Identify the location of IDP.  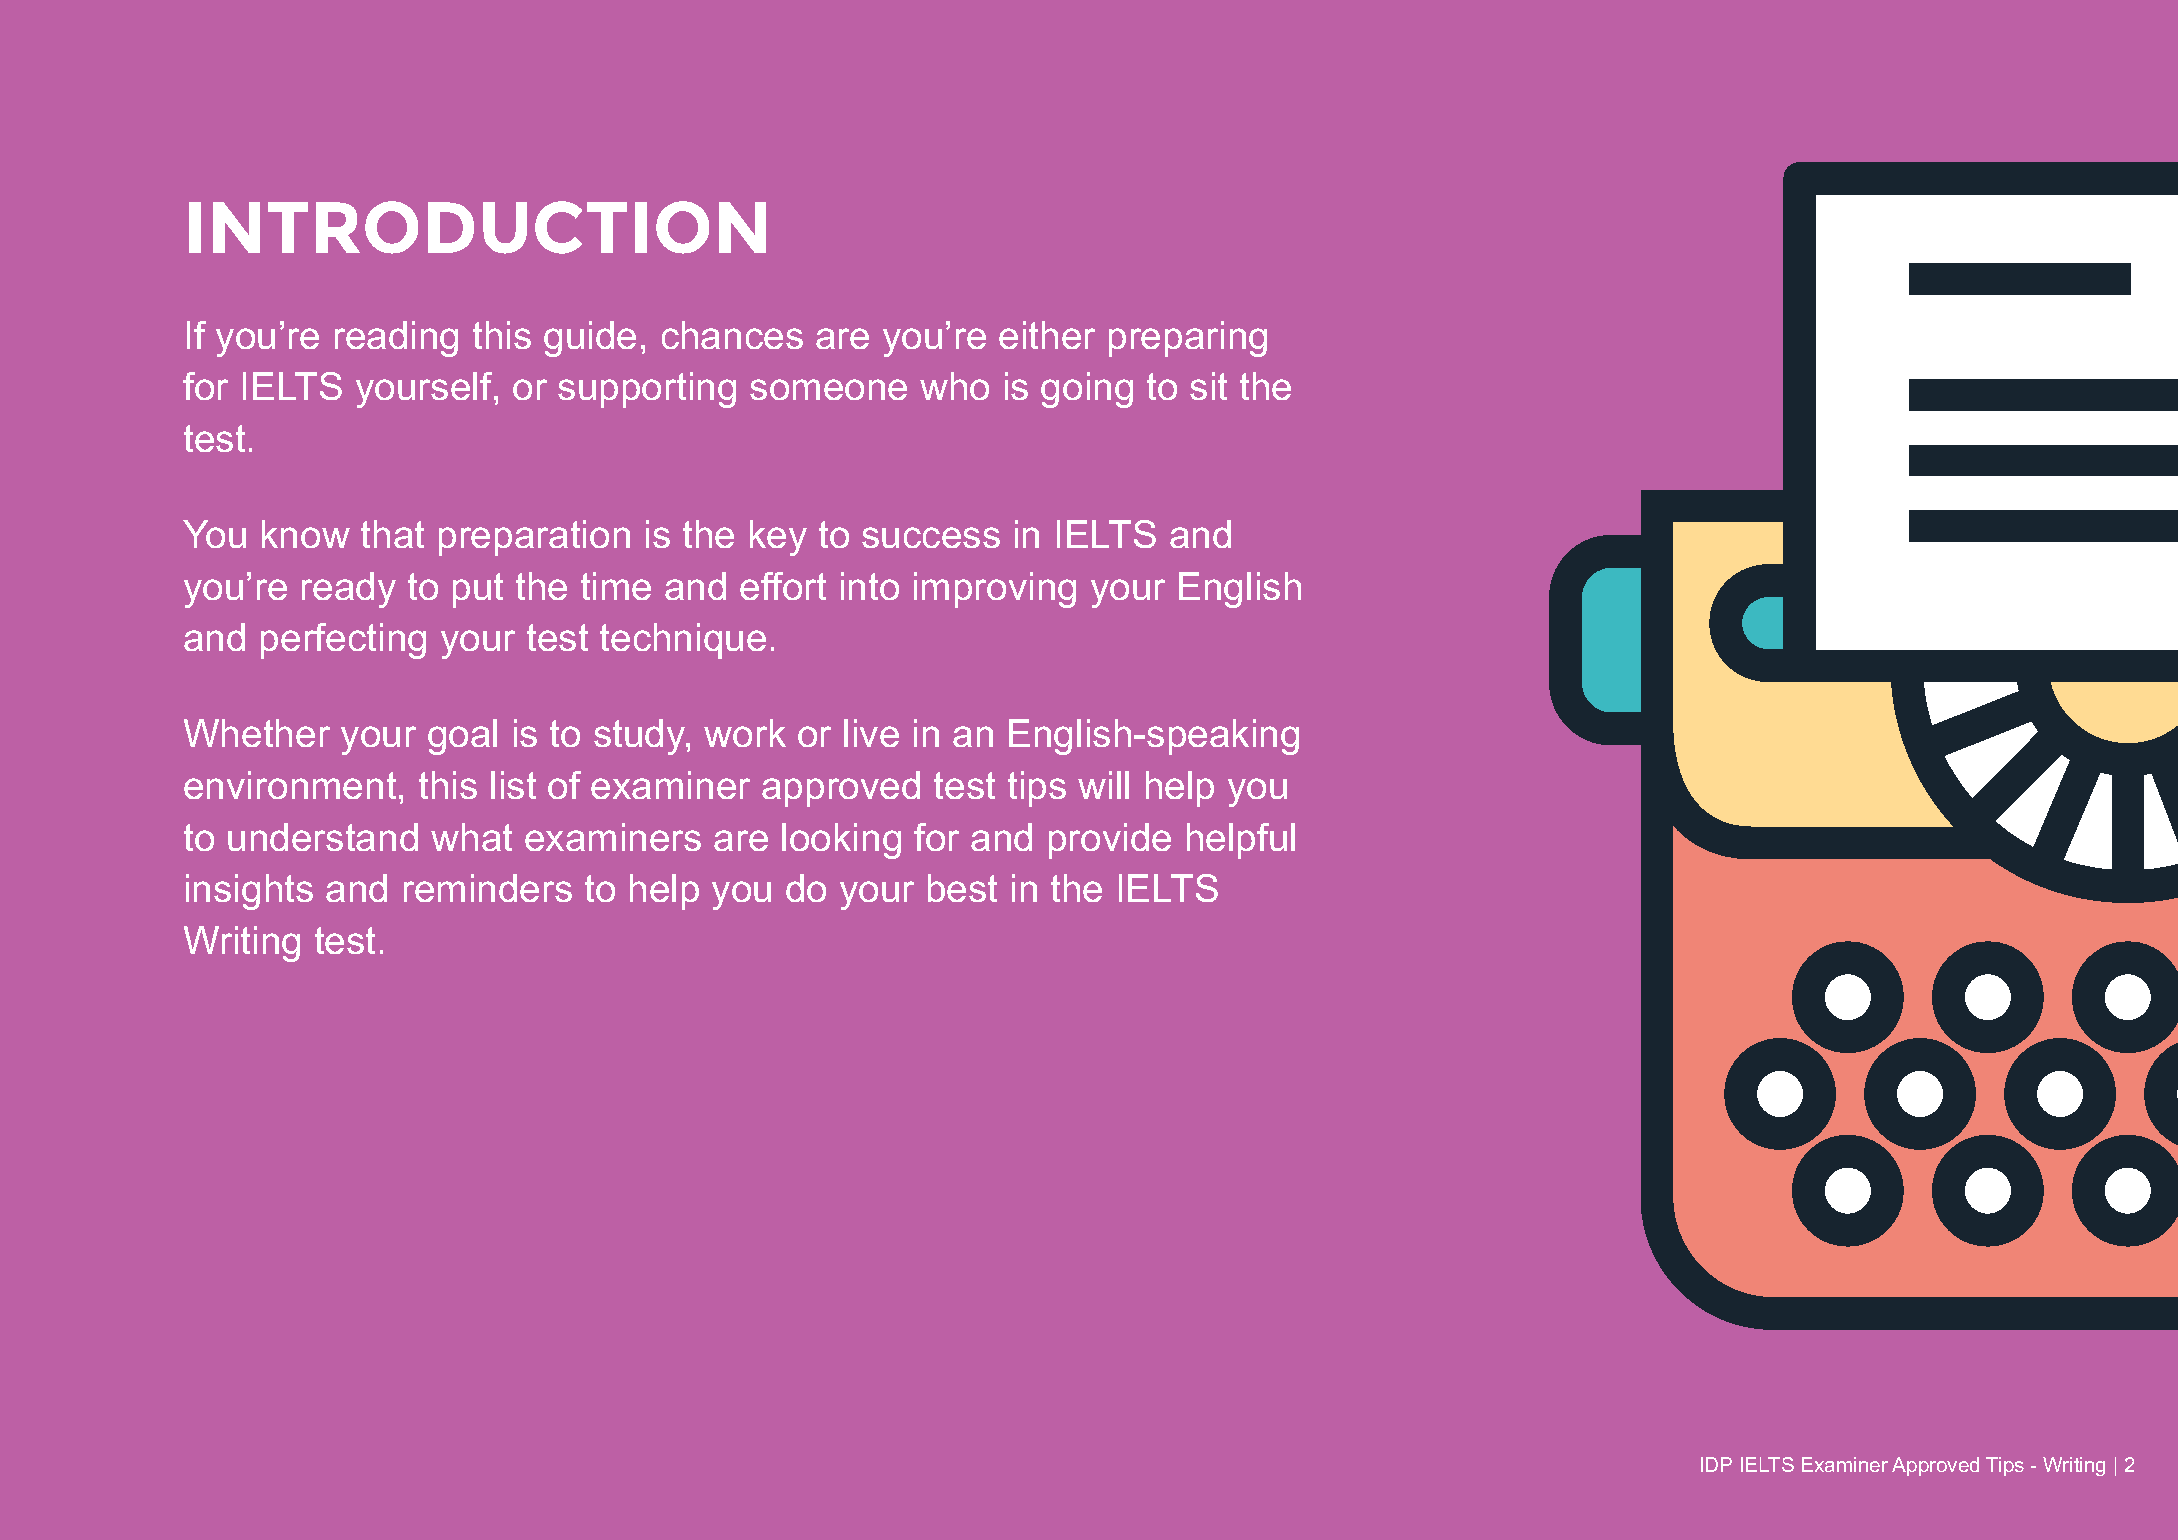
(1716, 1464).
